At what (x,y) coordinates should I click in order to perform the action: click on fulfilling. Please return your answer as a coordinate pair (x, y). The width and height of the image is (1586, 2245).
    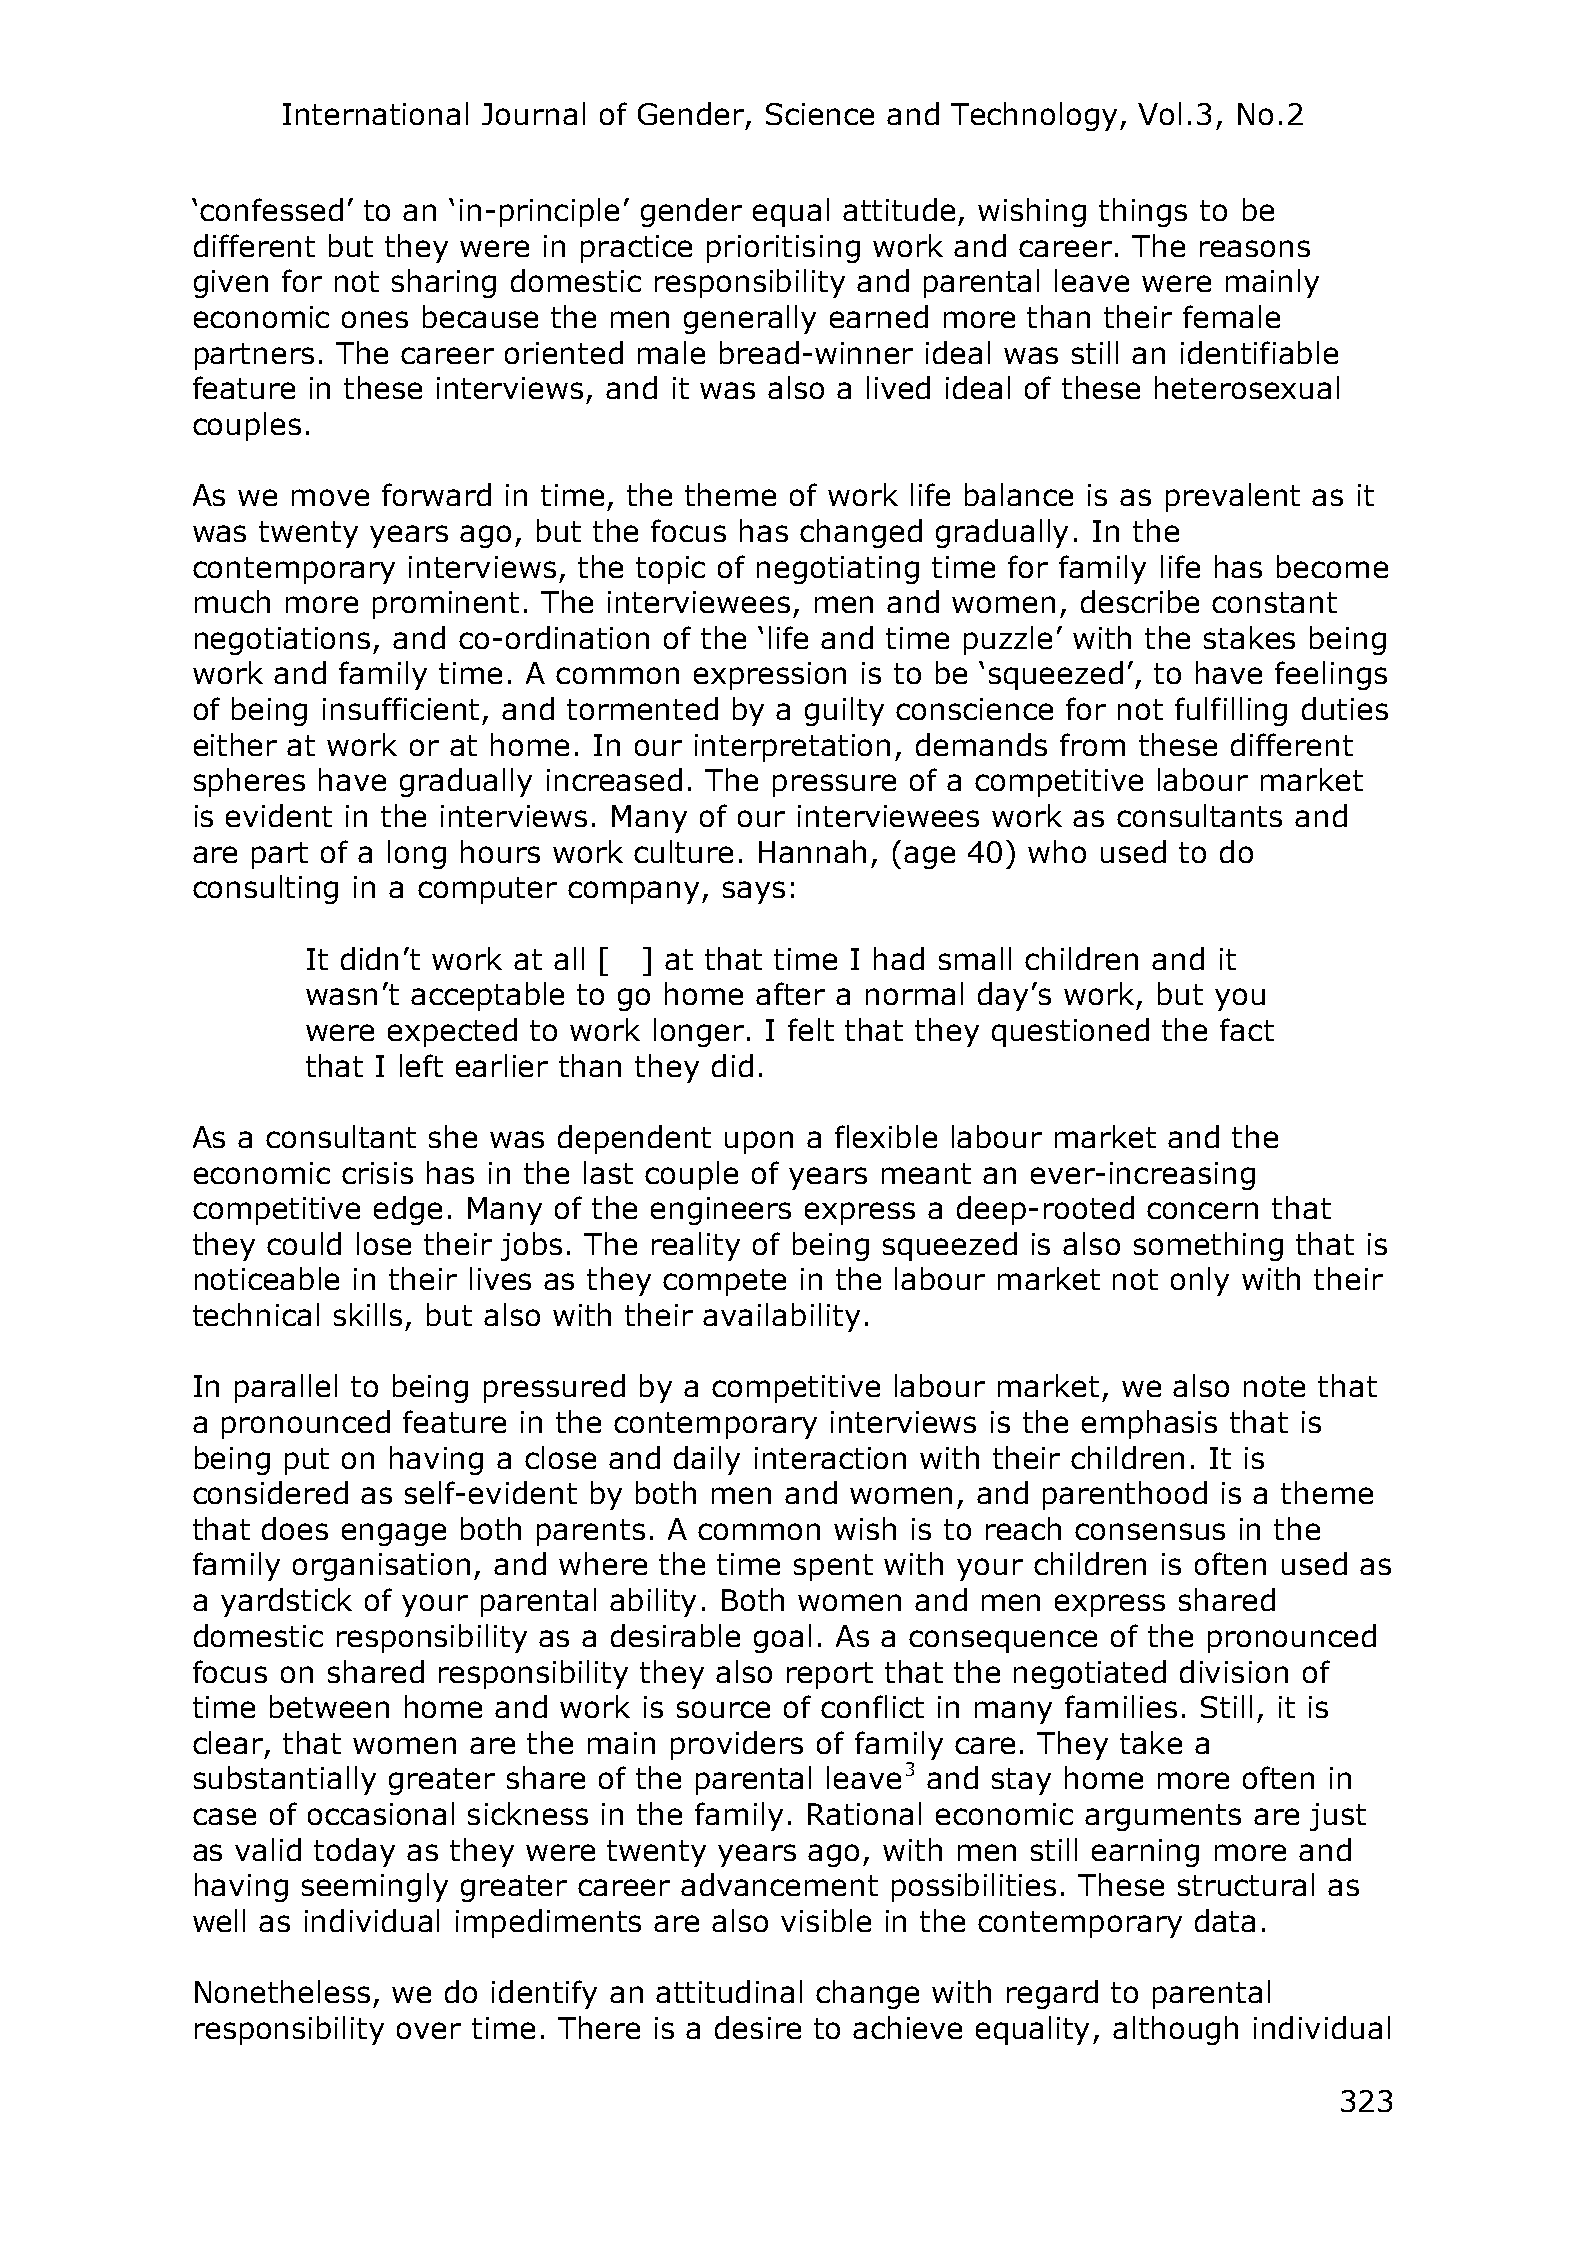
    Looking at the image, I should click on (1231, 711).
